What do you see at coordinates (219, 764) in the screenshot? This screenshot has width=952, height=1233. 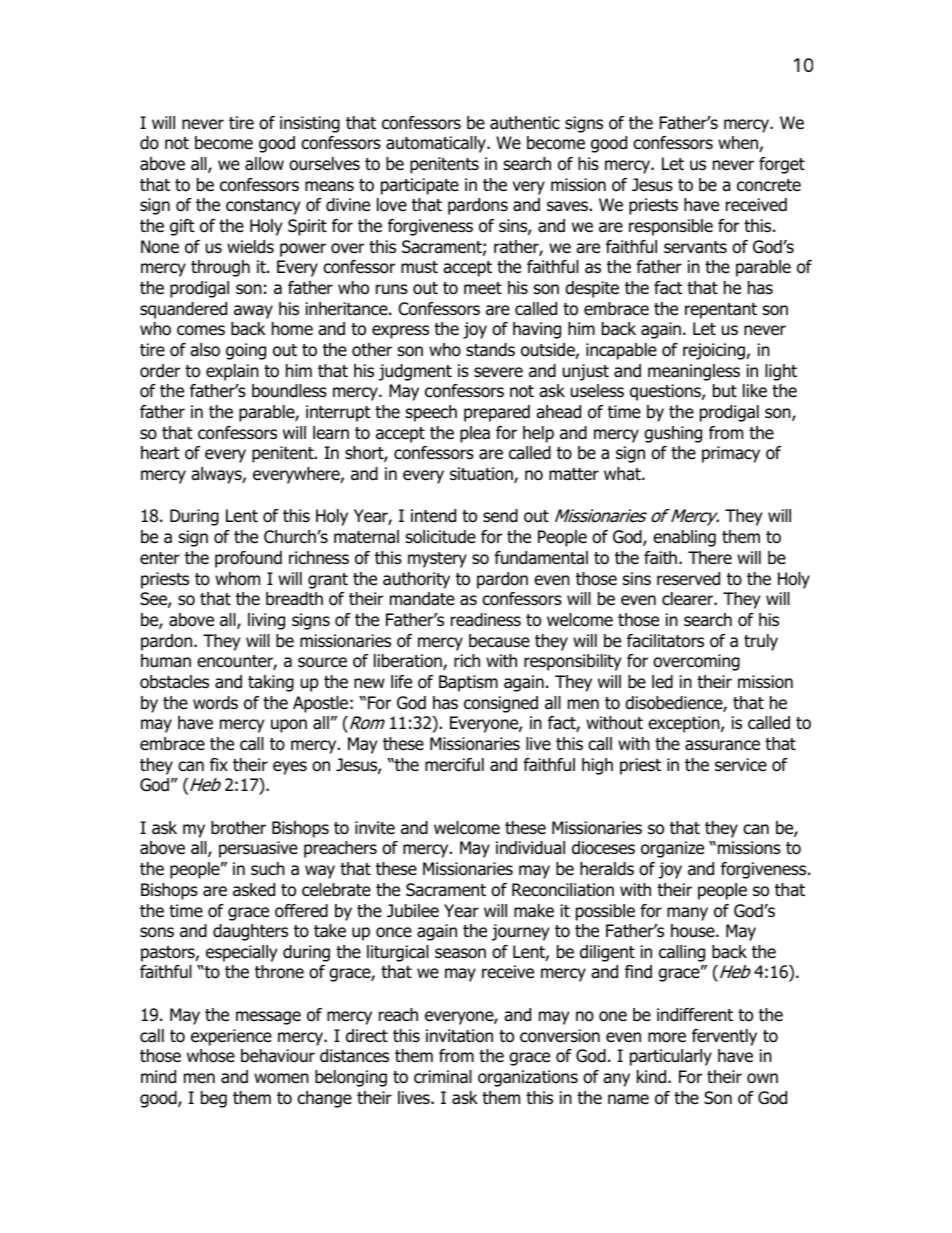 I see `fix` at bounding box center [219, 764].
